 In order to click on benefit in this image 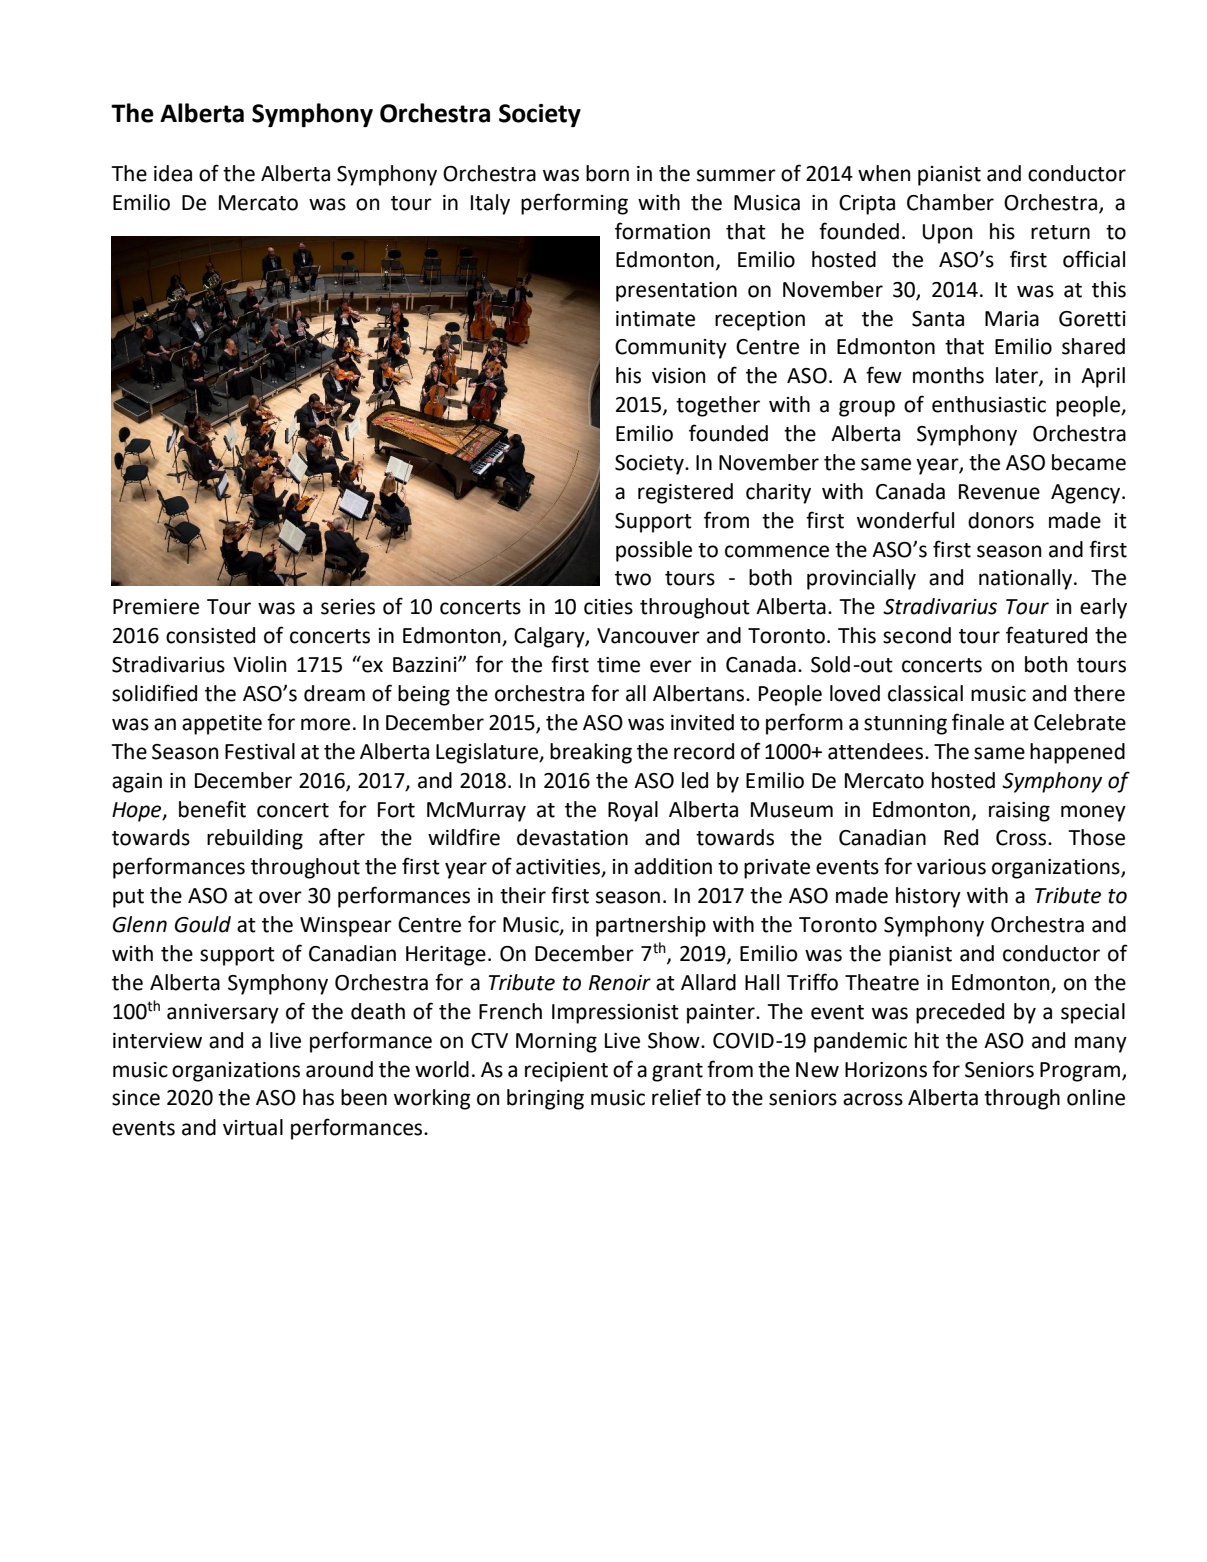, I will do `click(212, 809)`.
